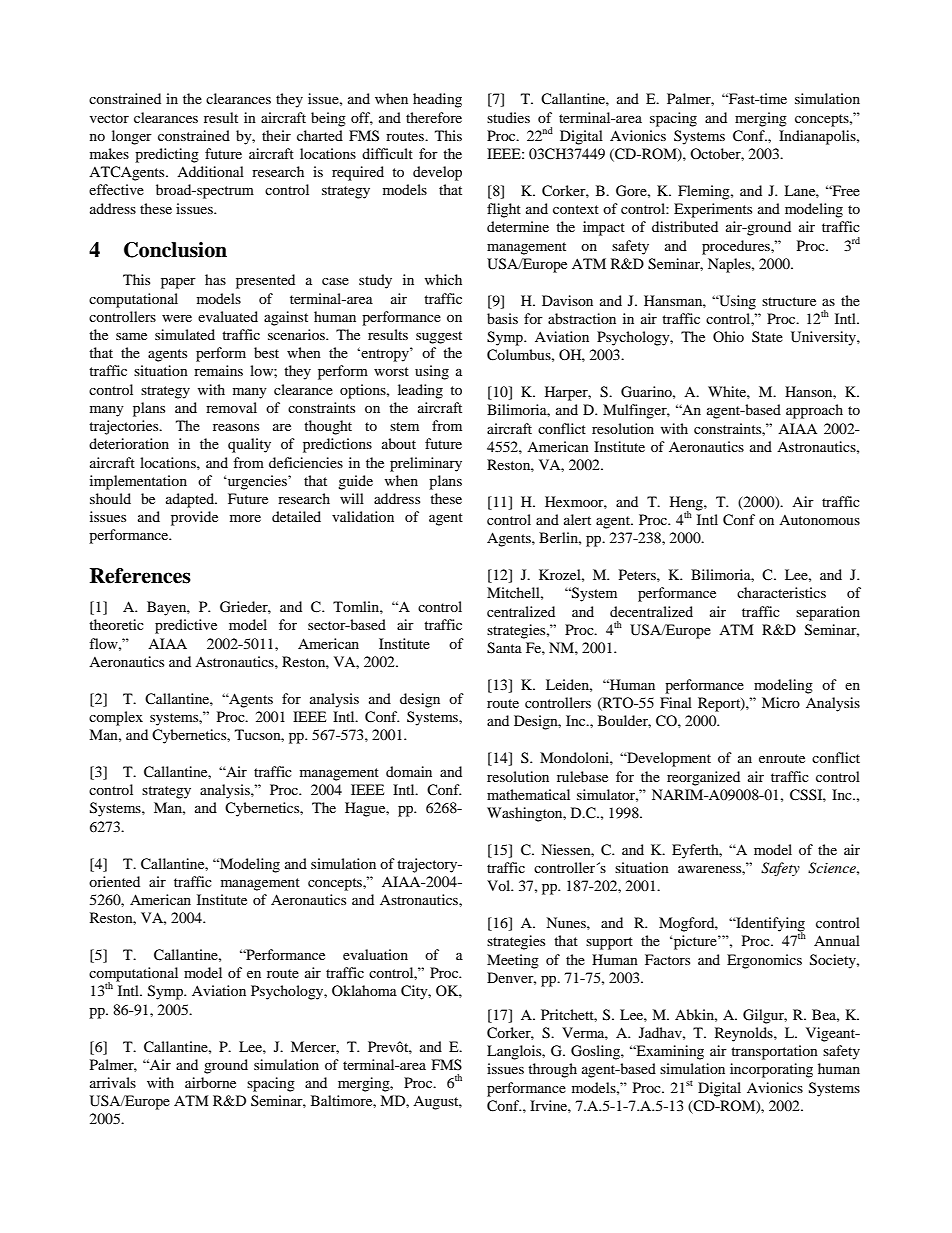 This image has height=1233, width=952. Describe the element at coordinates (116, 718) in the image. I see `complex` at that location.
